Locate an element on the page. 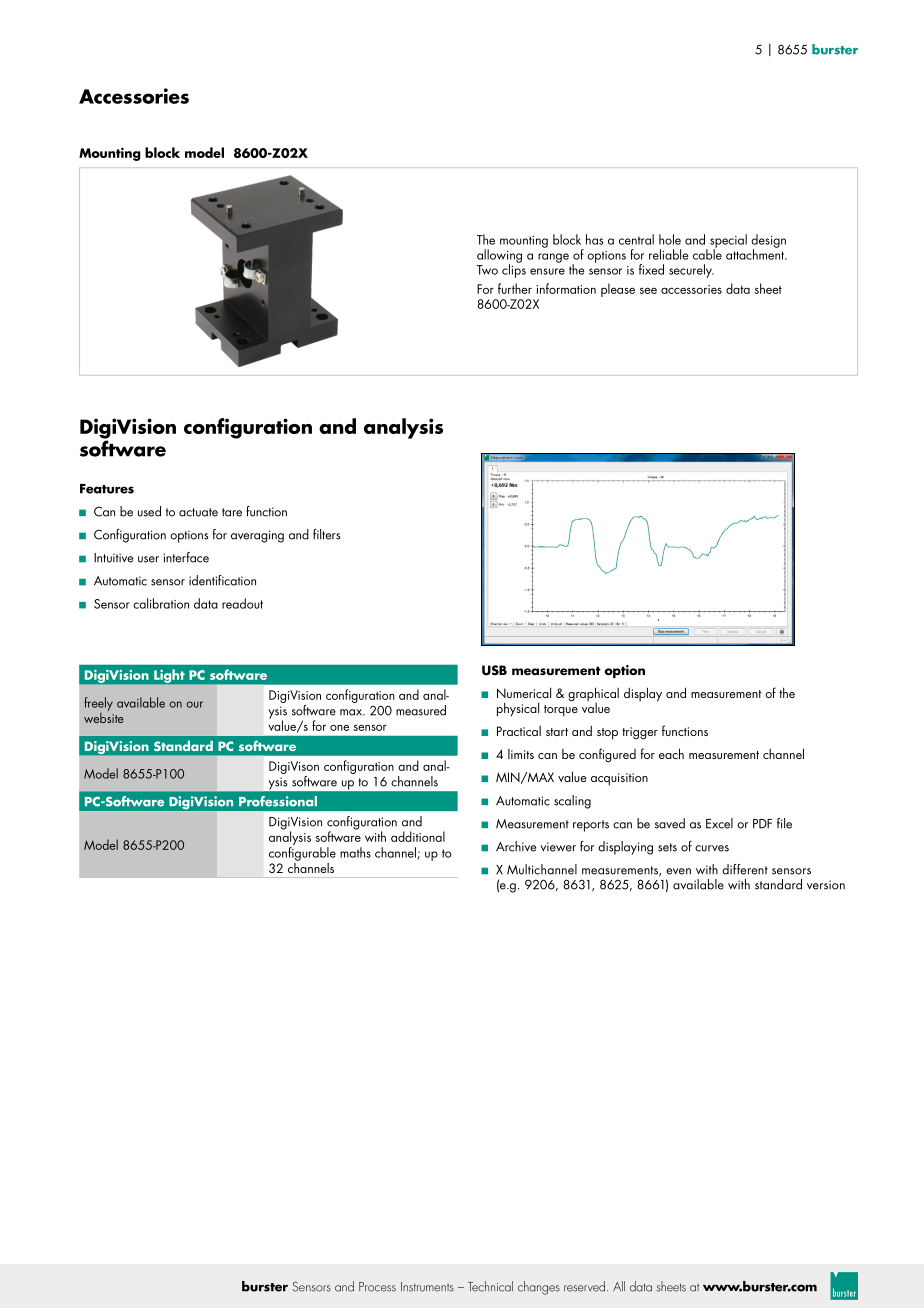 The width and height of the image is (924, 1308). configurable is located at coordinates (302, 854).
